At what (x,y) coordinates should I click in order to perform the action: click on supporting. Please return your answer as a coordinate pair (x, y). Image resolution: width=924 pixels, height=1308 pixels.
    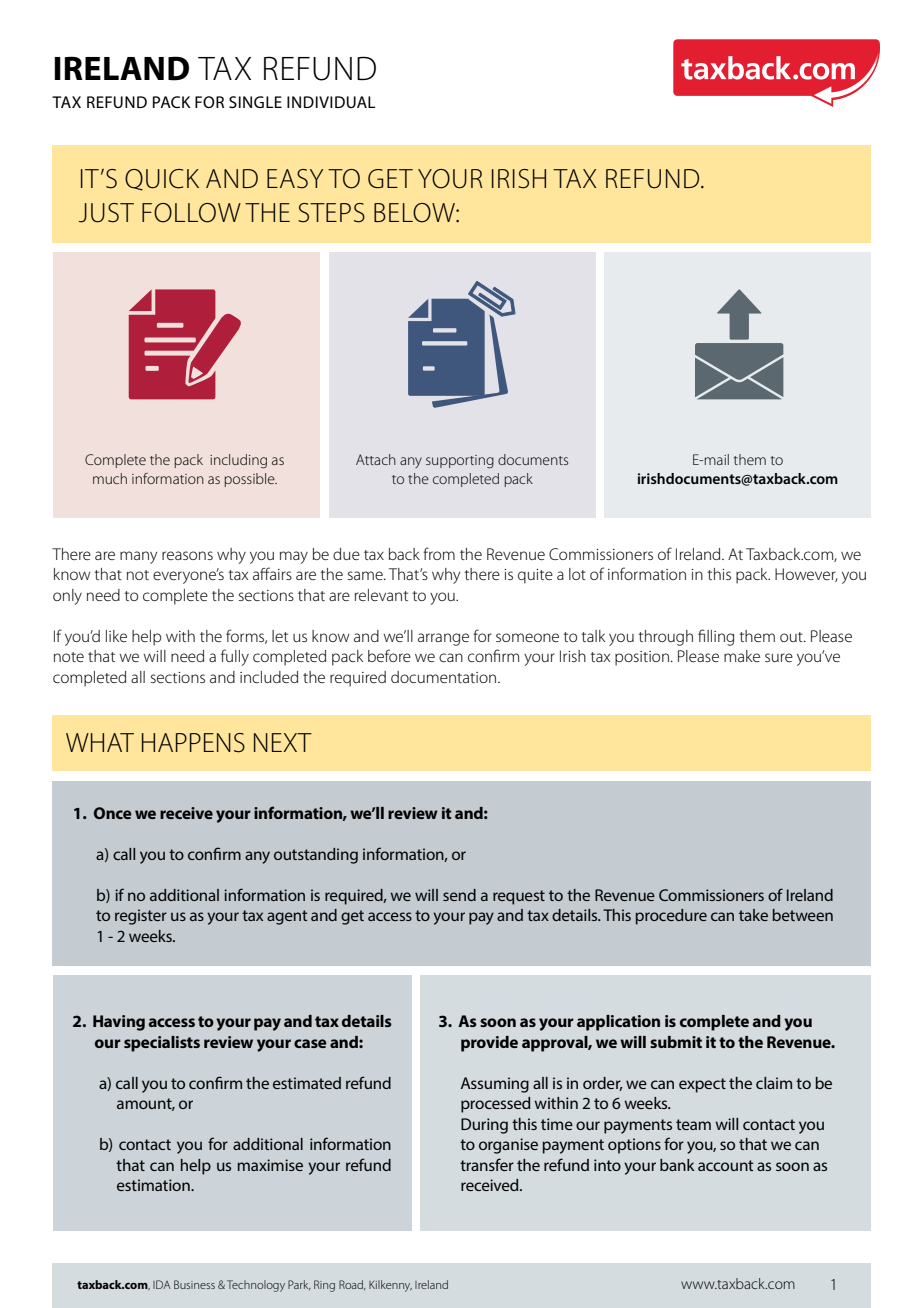
    Looking at the image, I should click on (460, 462).
